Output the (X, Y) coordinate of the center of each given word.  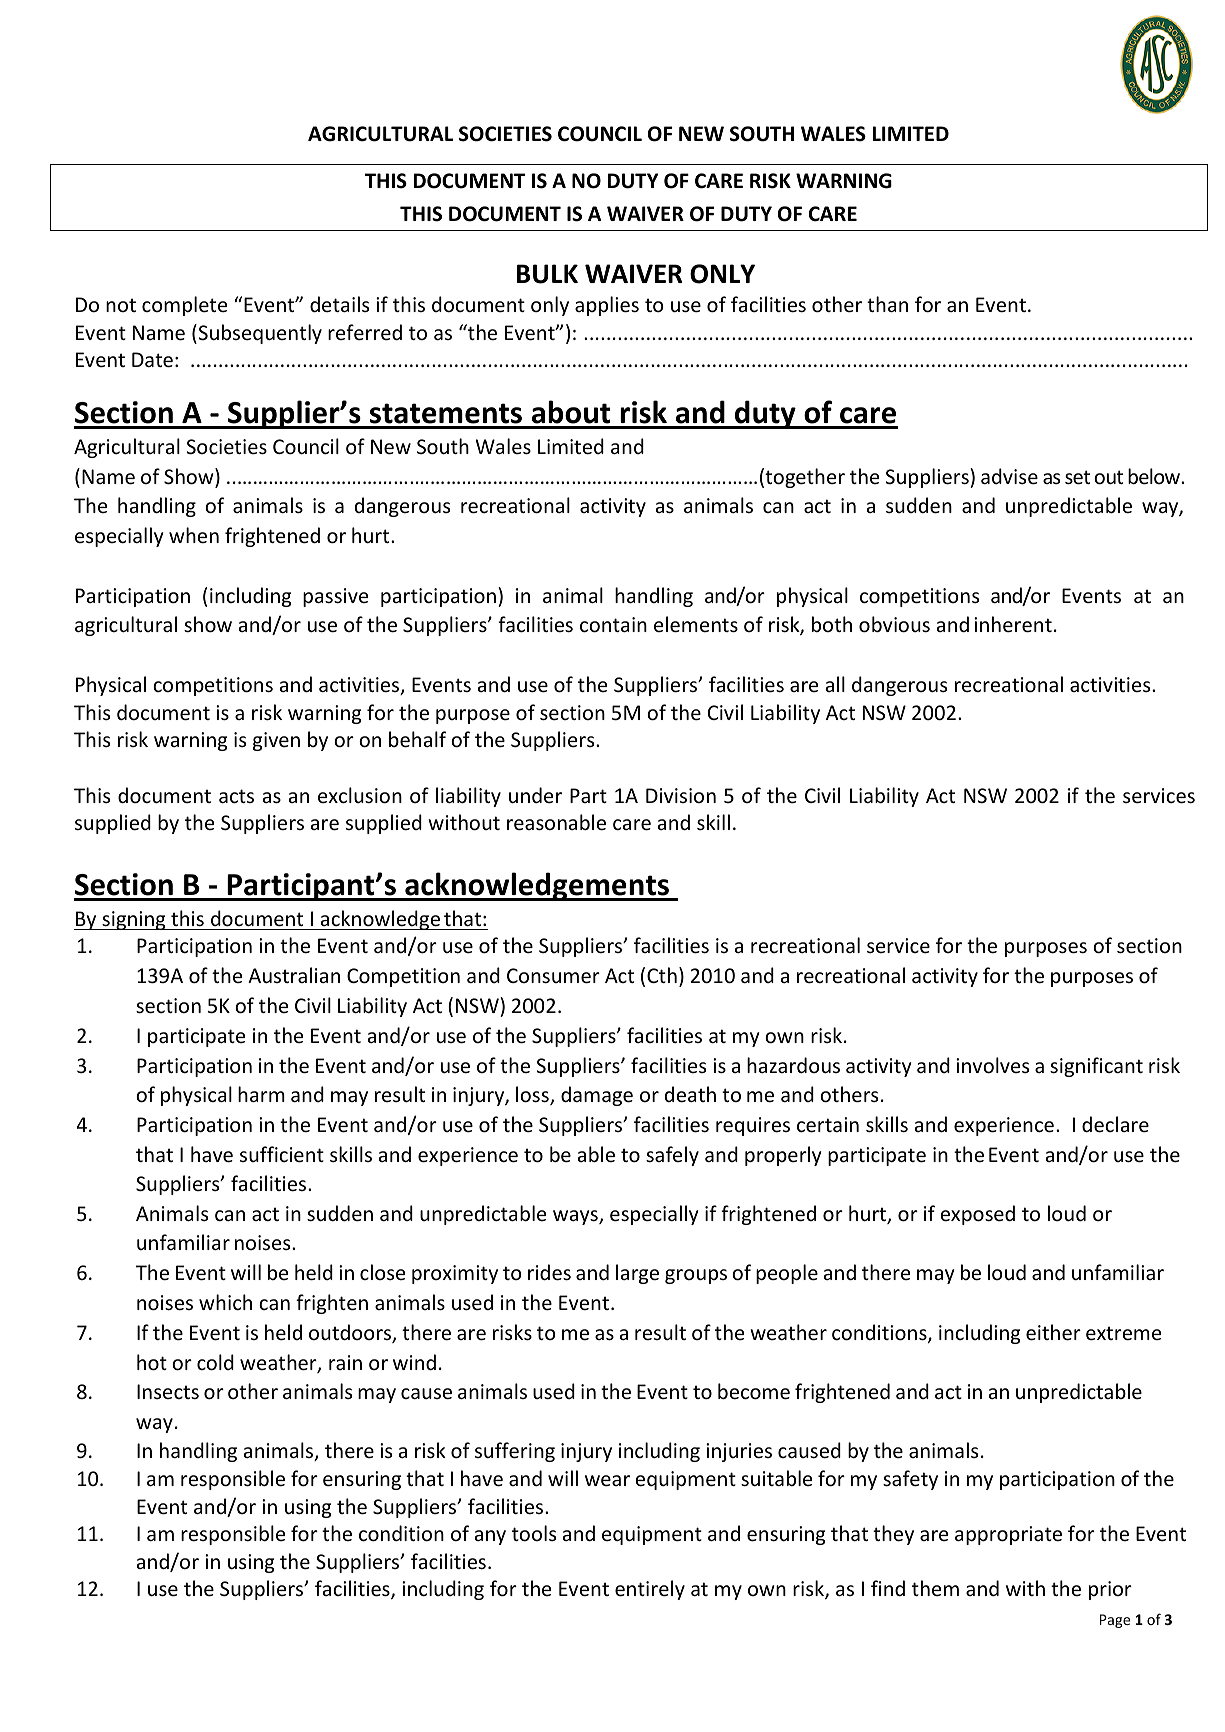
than (887, 304)
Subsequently (259, 334)
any (490, 1537)
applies (607, 306)
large (637, 1274)
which (225, 1302)
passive (335, 597)
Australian (294, 975)
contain (613, 625)
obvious (894, 624)
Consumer (553, 976)
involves (992, 1065)
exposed (977, 1215)
